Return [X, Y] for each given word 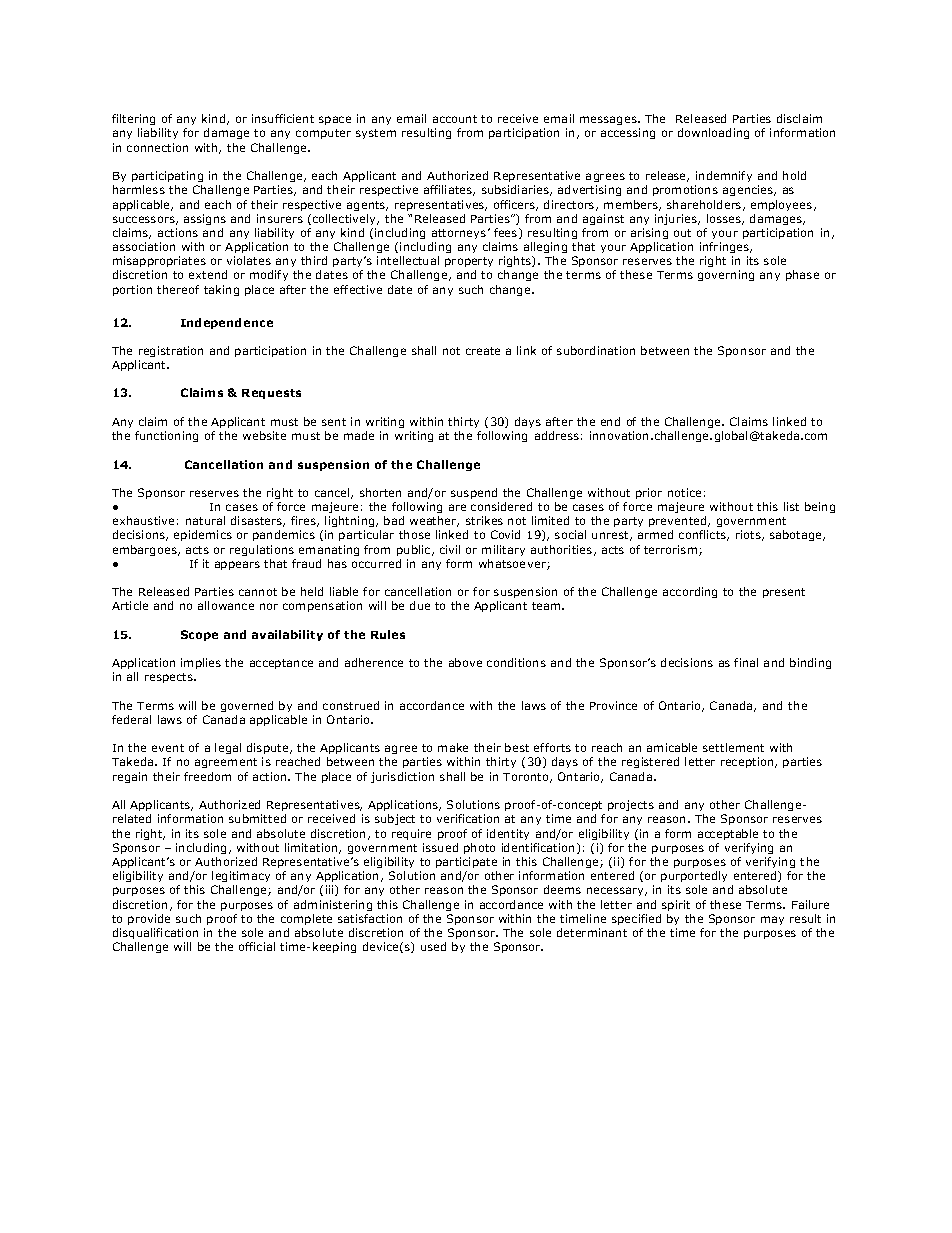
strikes [484, 520]
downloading [713, 133]
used [433, 946]
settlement [733, 747]
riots [749, 535]
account [455, 119]
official [257, 946]
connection [157, 147]
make [453, 747]
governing [726, 275]
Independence [227, 323]
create [483, 351]
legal [228, 748]
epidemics [203, 535]
